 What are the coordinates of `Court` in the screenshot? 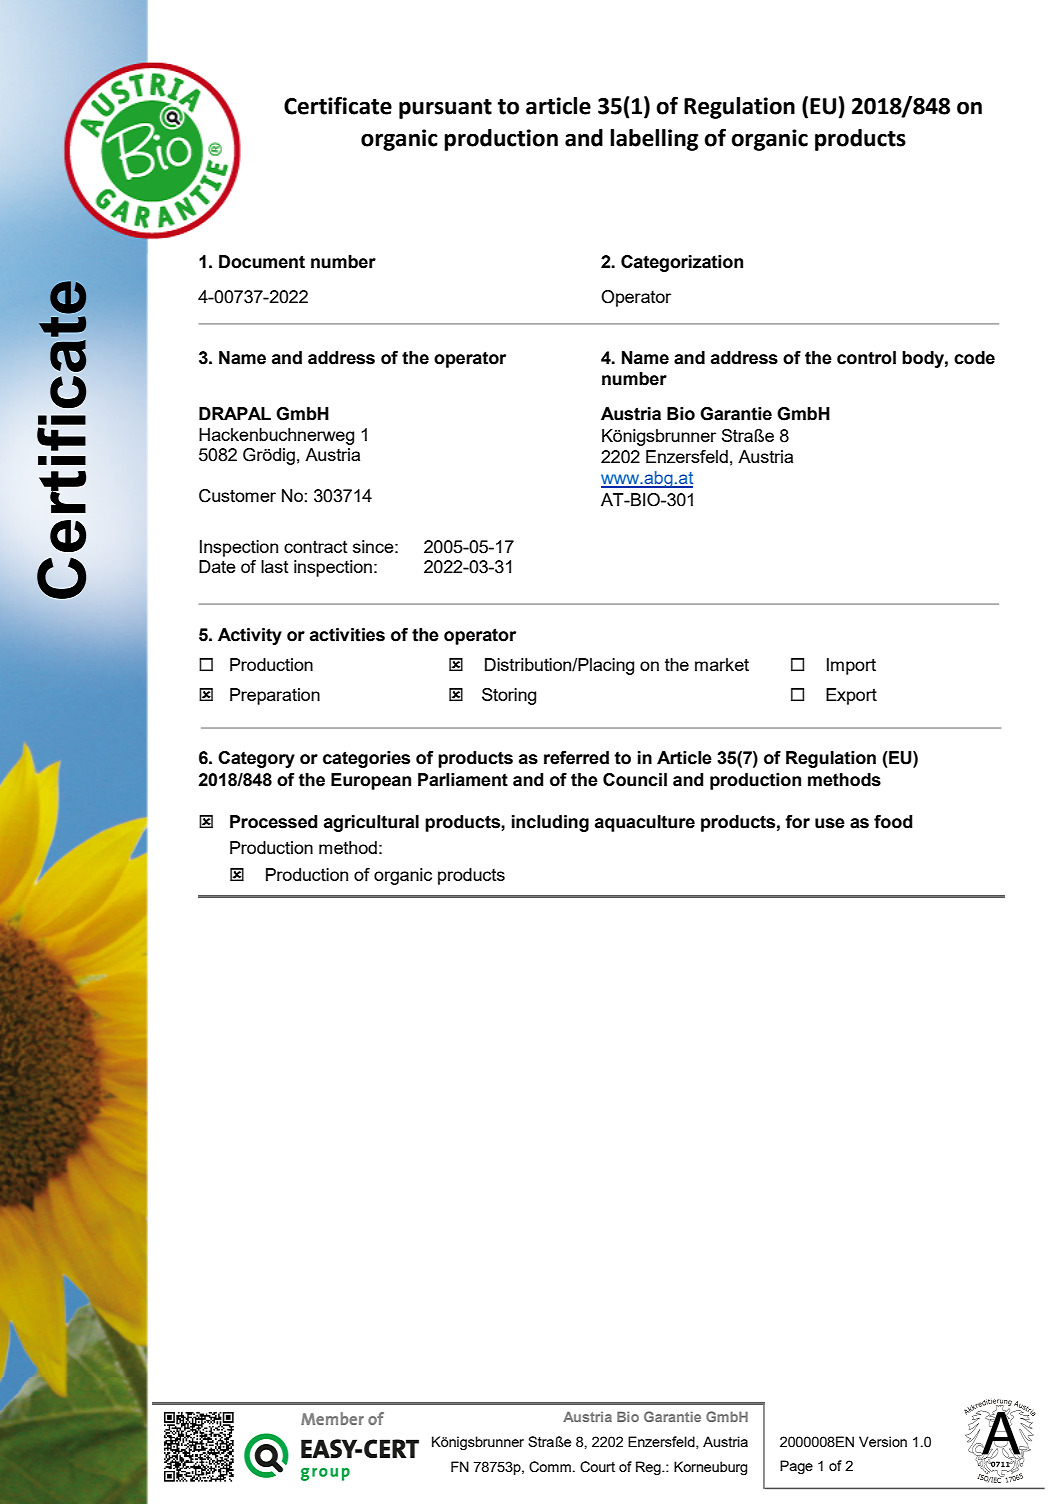 It's located at (597, 1467).
